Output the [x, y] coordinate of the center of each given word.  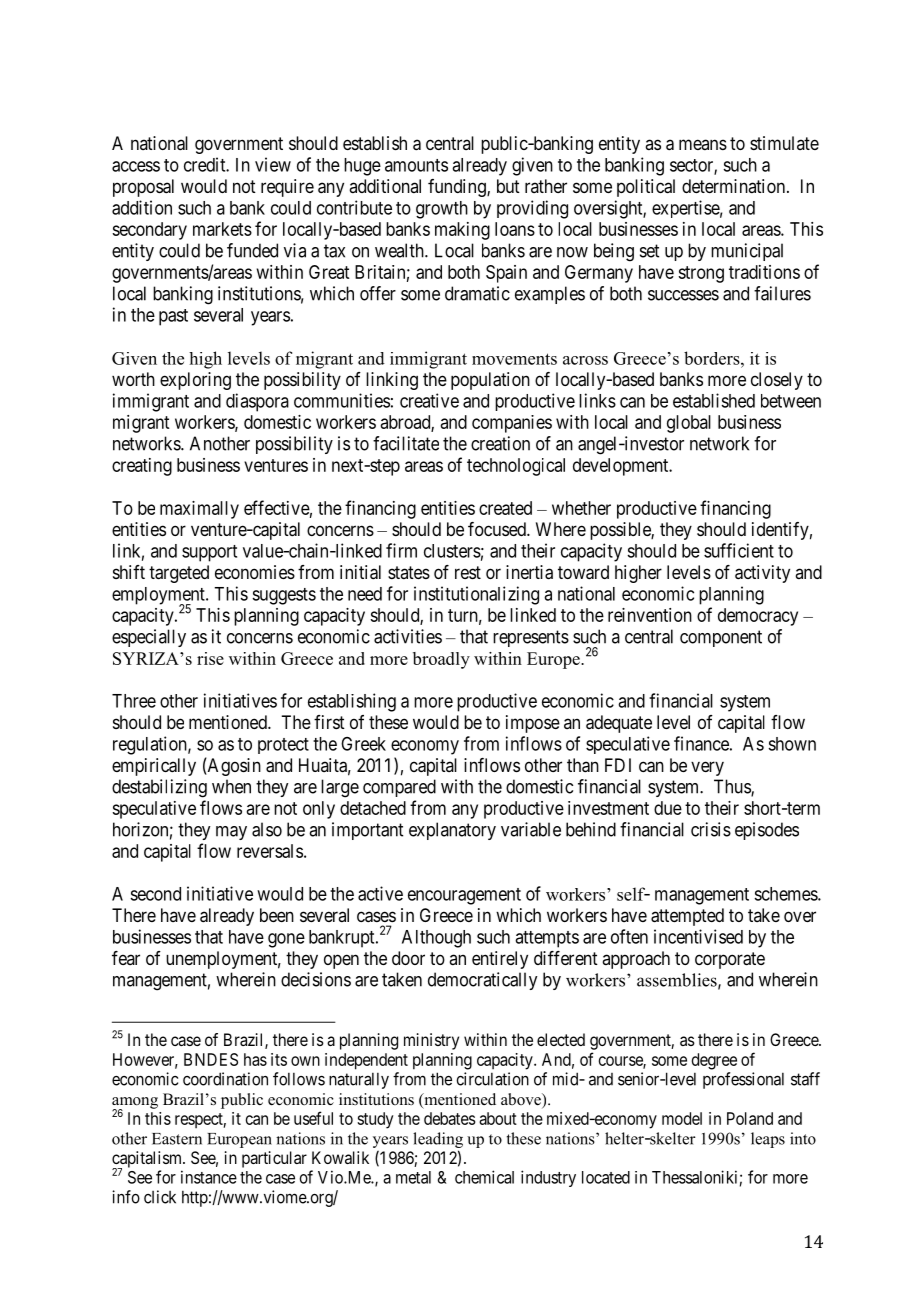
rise [210, 658]
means [703, 144]
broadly [441, 660]
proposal [143, 188]
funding [458, 188]
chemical [484, 1177]
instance [209, 1177]
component [721, 638]
